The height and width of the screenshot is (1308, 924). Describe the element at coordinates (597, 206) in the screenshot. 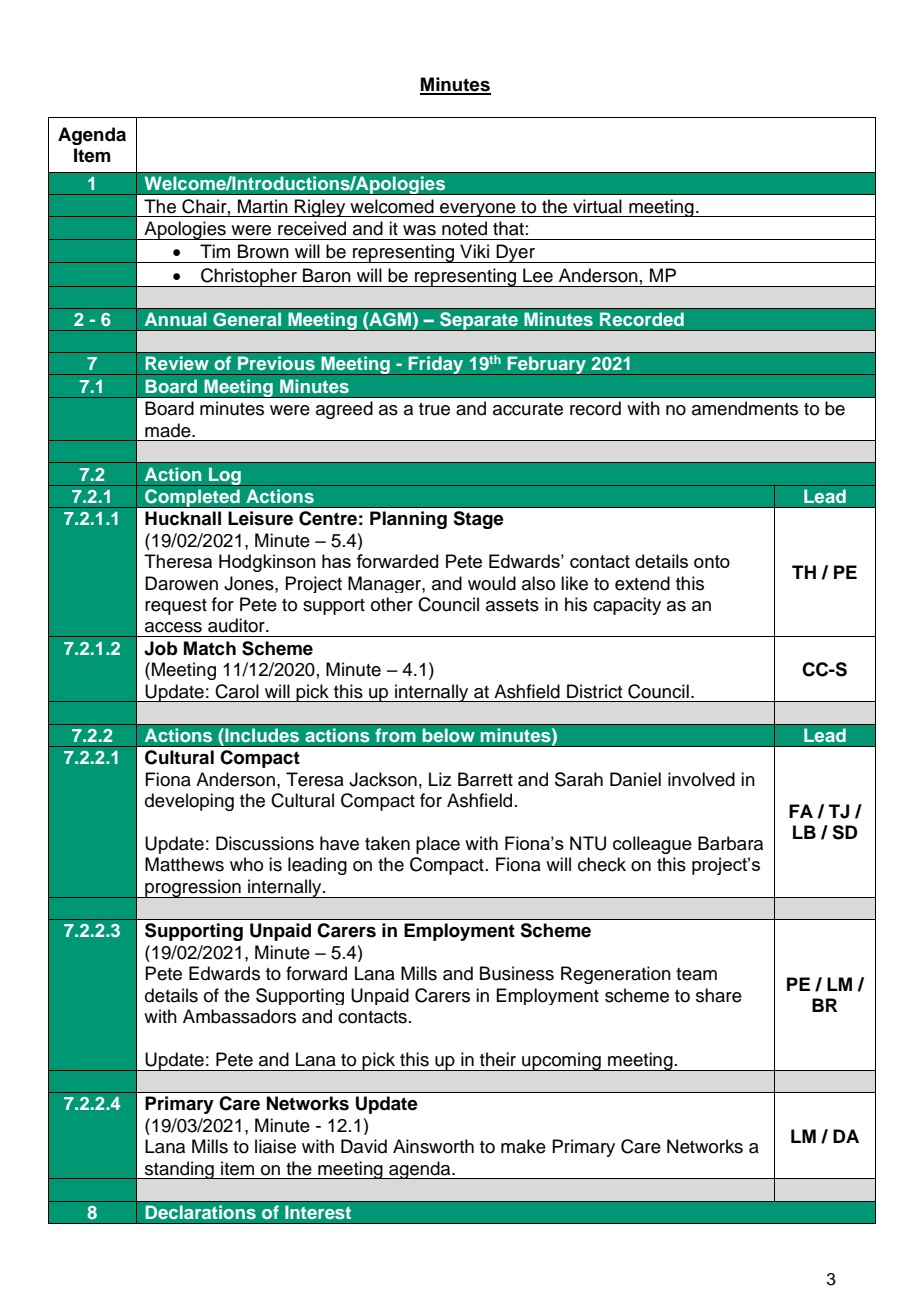

I see `virtual` at that location.
